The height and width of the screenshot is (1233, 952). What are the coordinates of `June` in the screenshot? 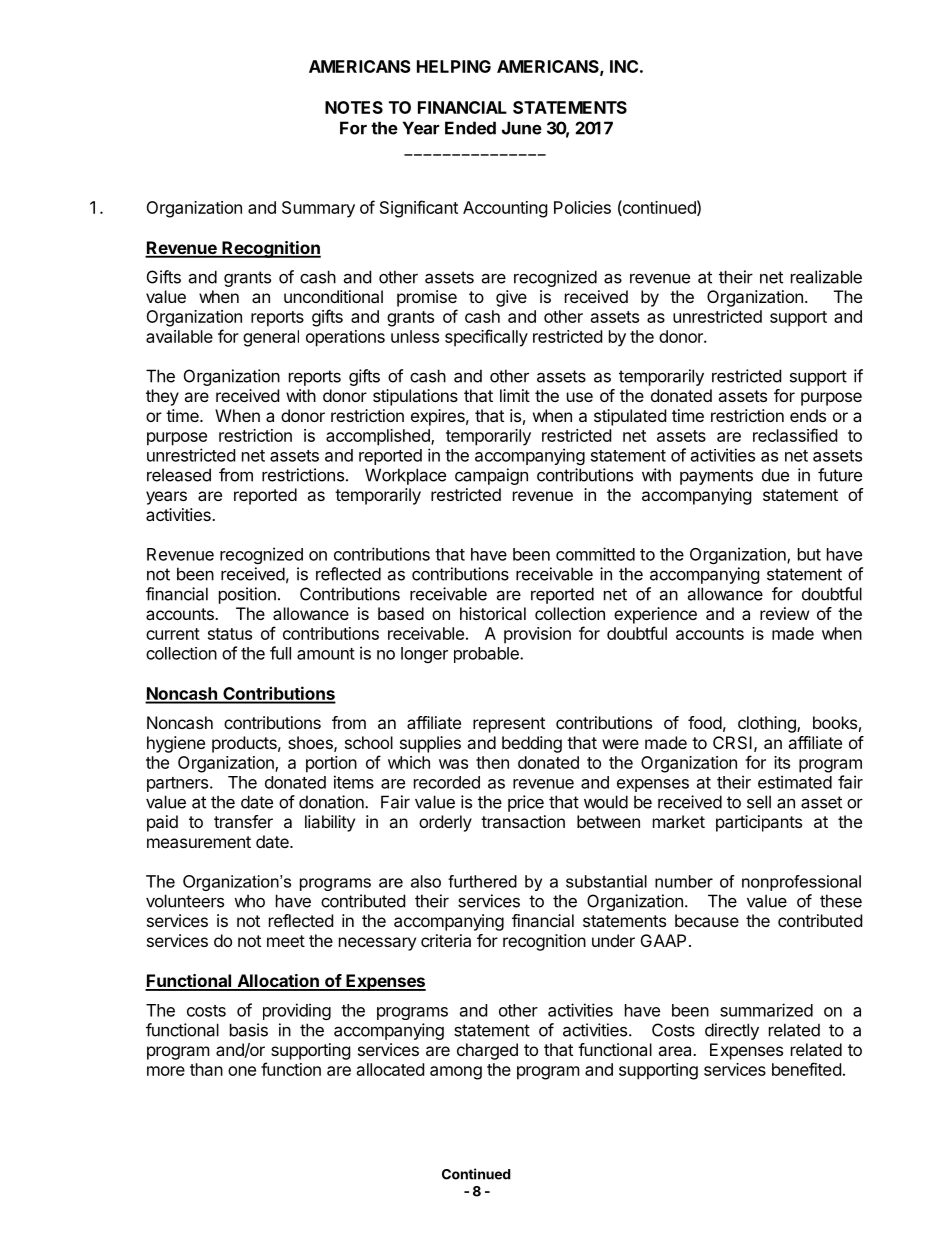 It's located at (522, 128).
